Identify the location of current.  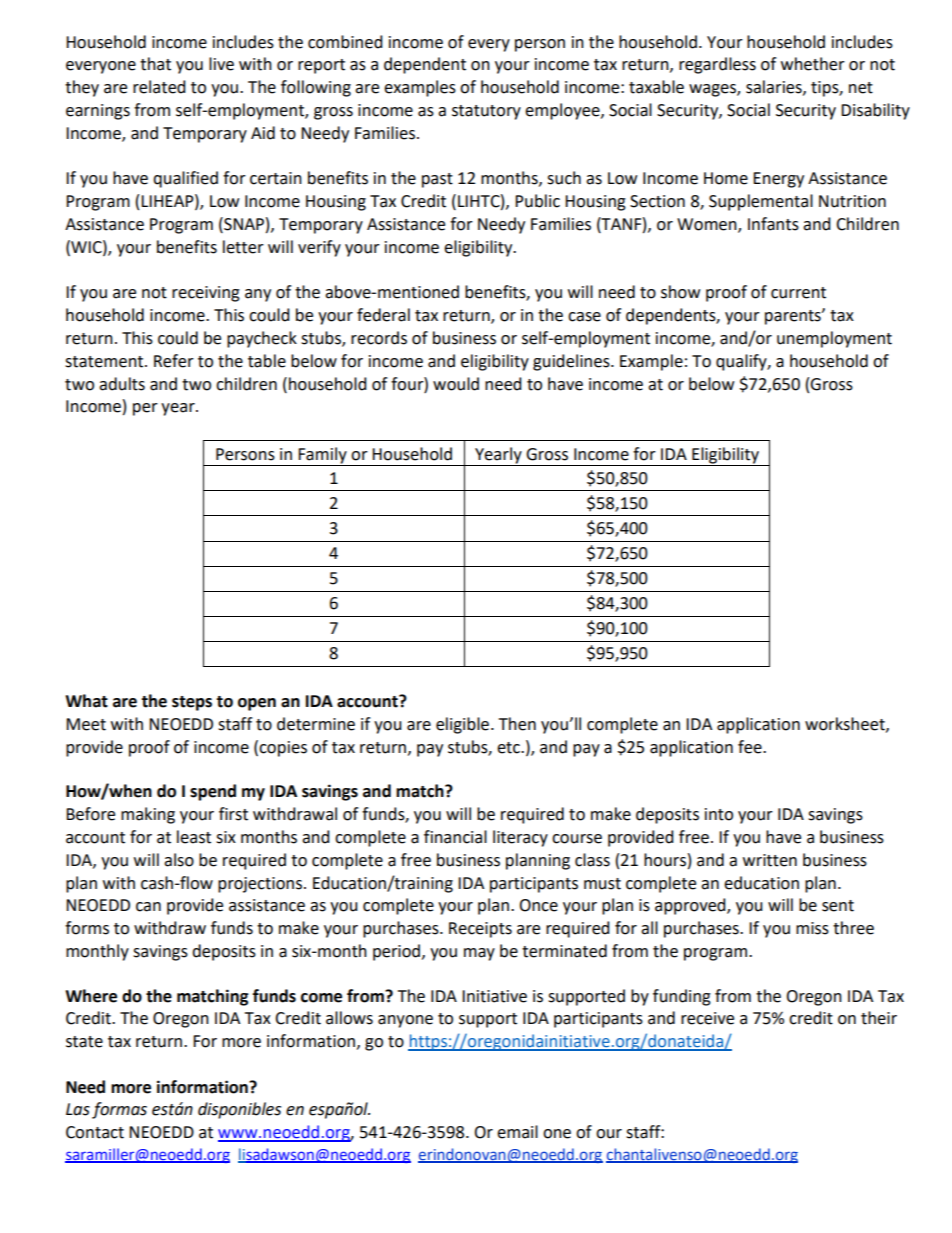
(798, 293).
